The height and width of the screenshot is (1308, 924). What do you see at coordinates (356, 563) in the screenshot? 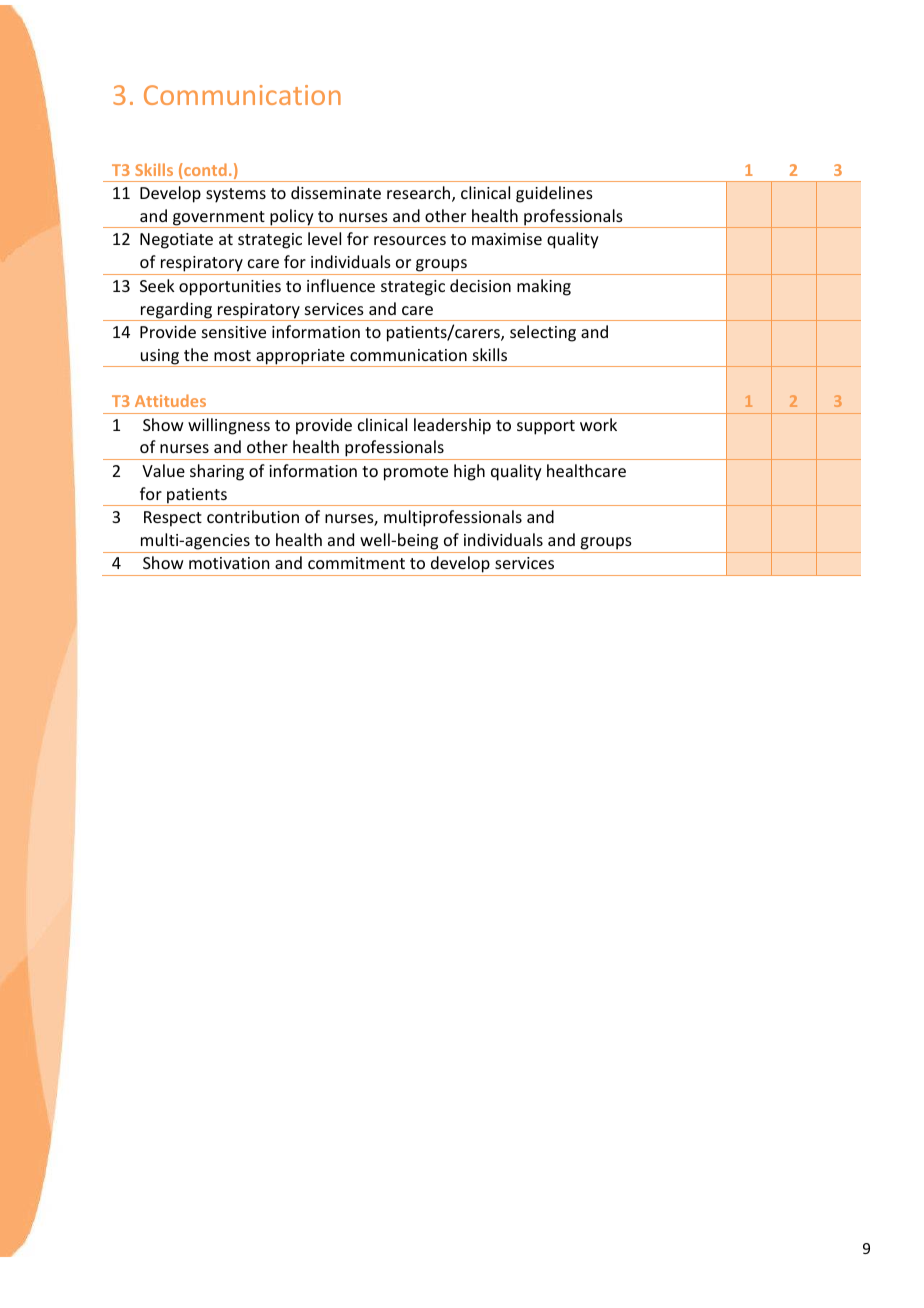
I see `commitment` at bounding box center [356, 563].
